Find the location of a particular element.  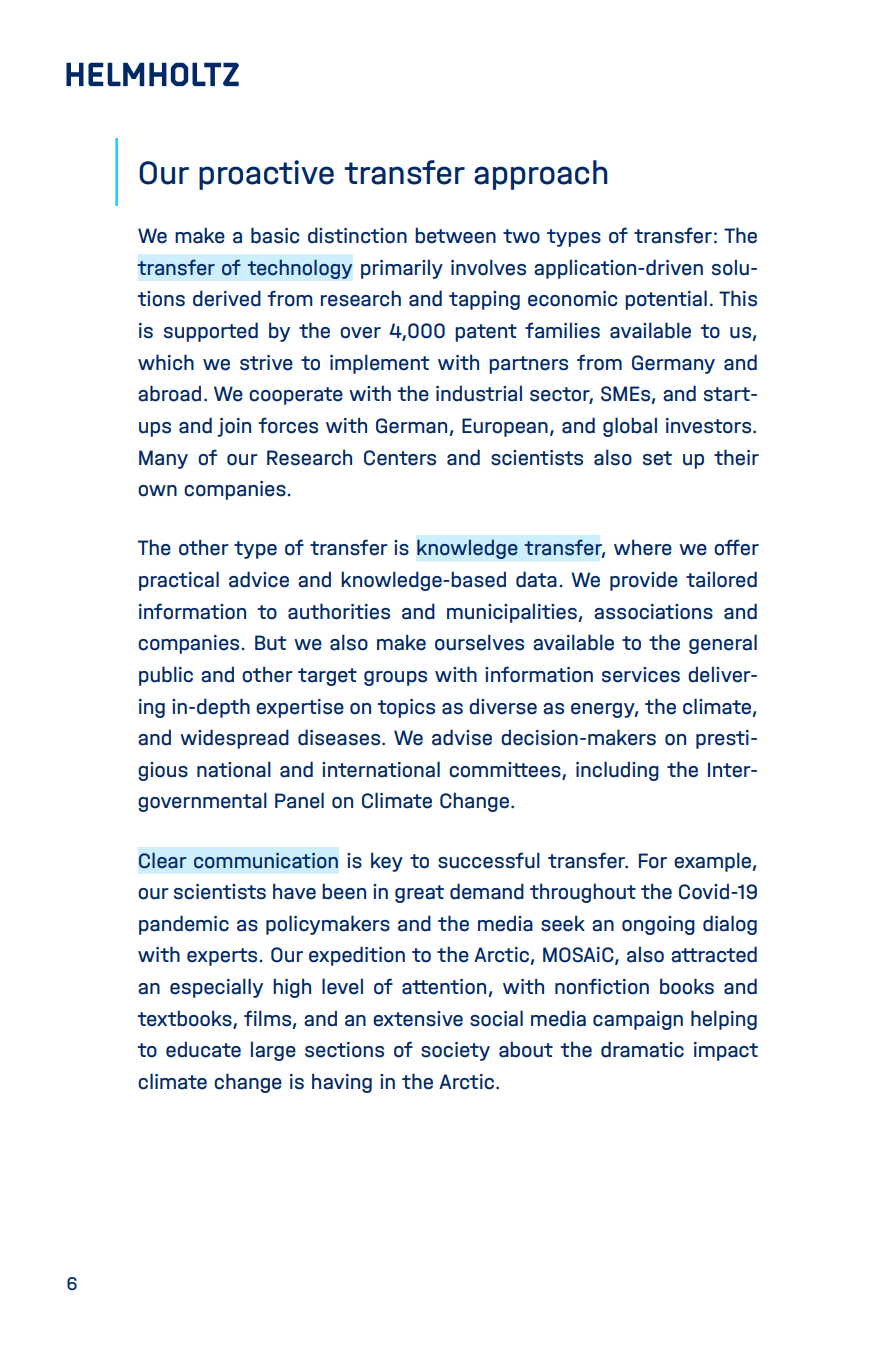

ongoing is located at coordinates (658, 925).
